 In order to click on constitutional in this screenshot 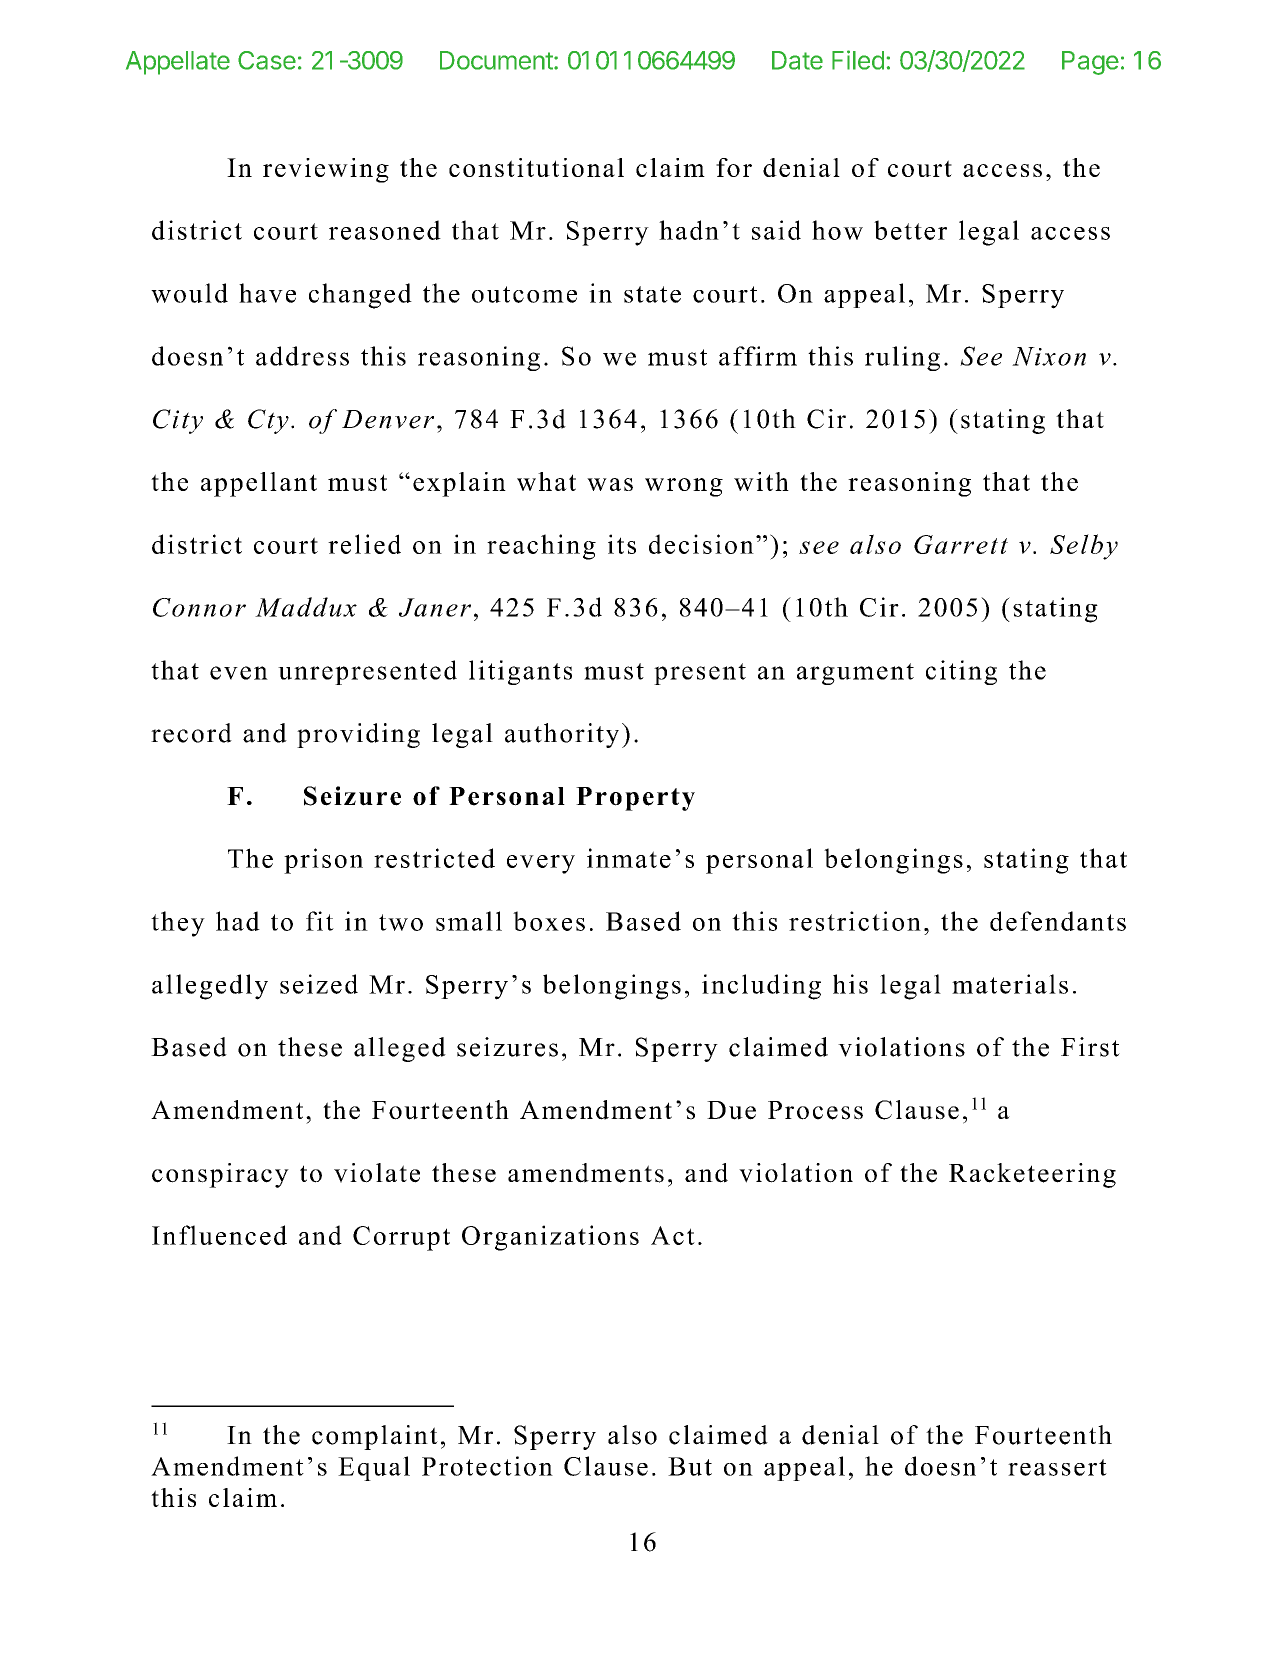, I will do `click(536, 167)`.
